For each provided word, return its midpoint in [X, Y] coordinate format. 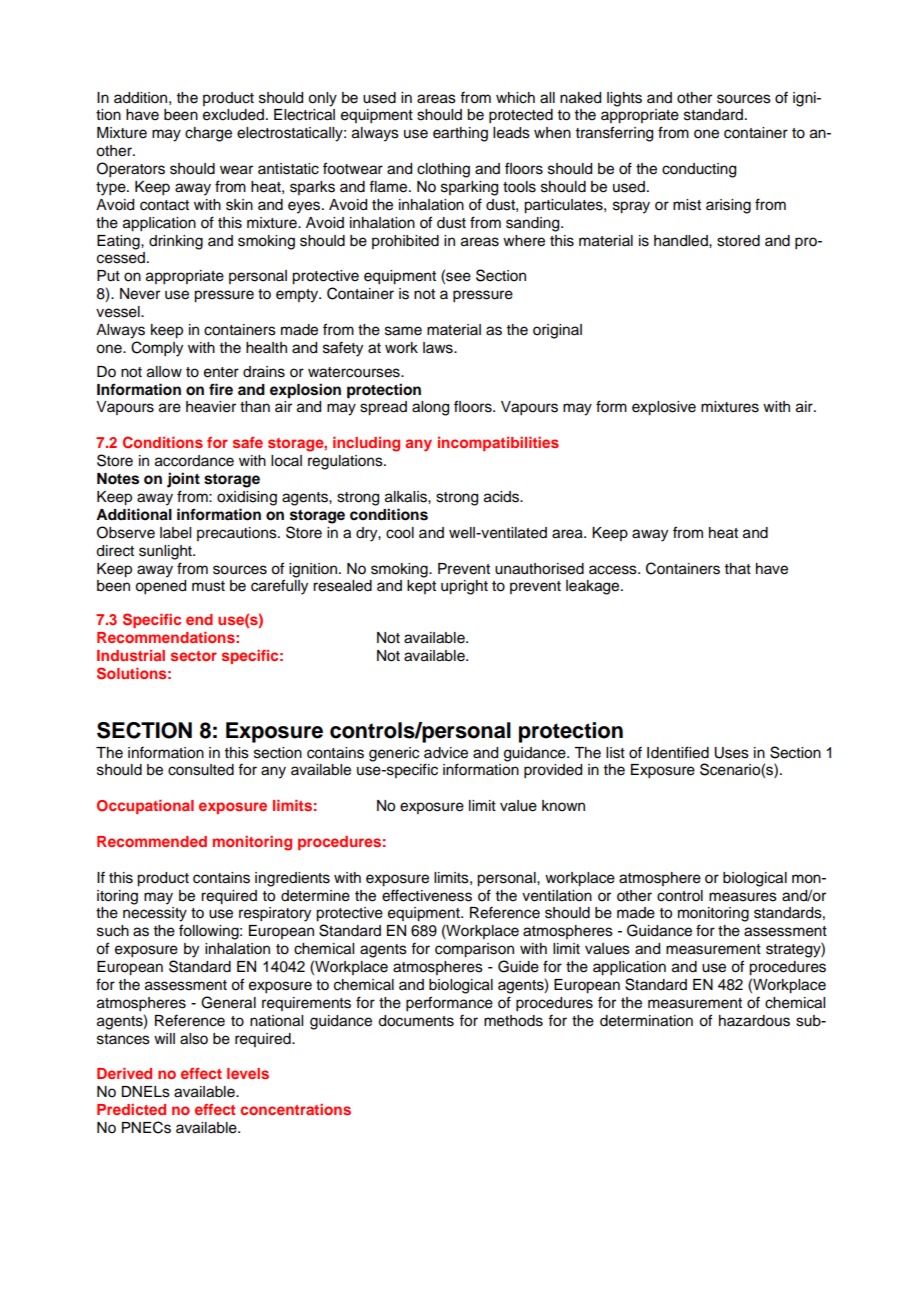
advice [446, 753]
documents [416, 1021]
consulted [201, 770]
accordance [194, 461]
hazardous [754, 1021]
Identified [678, 752]
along [430, 408]
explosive [664, 408]
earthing [460, 134]
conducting [699, 170]
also [194, 1039]
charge [208, 134]
